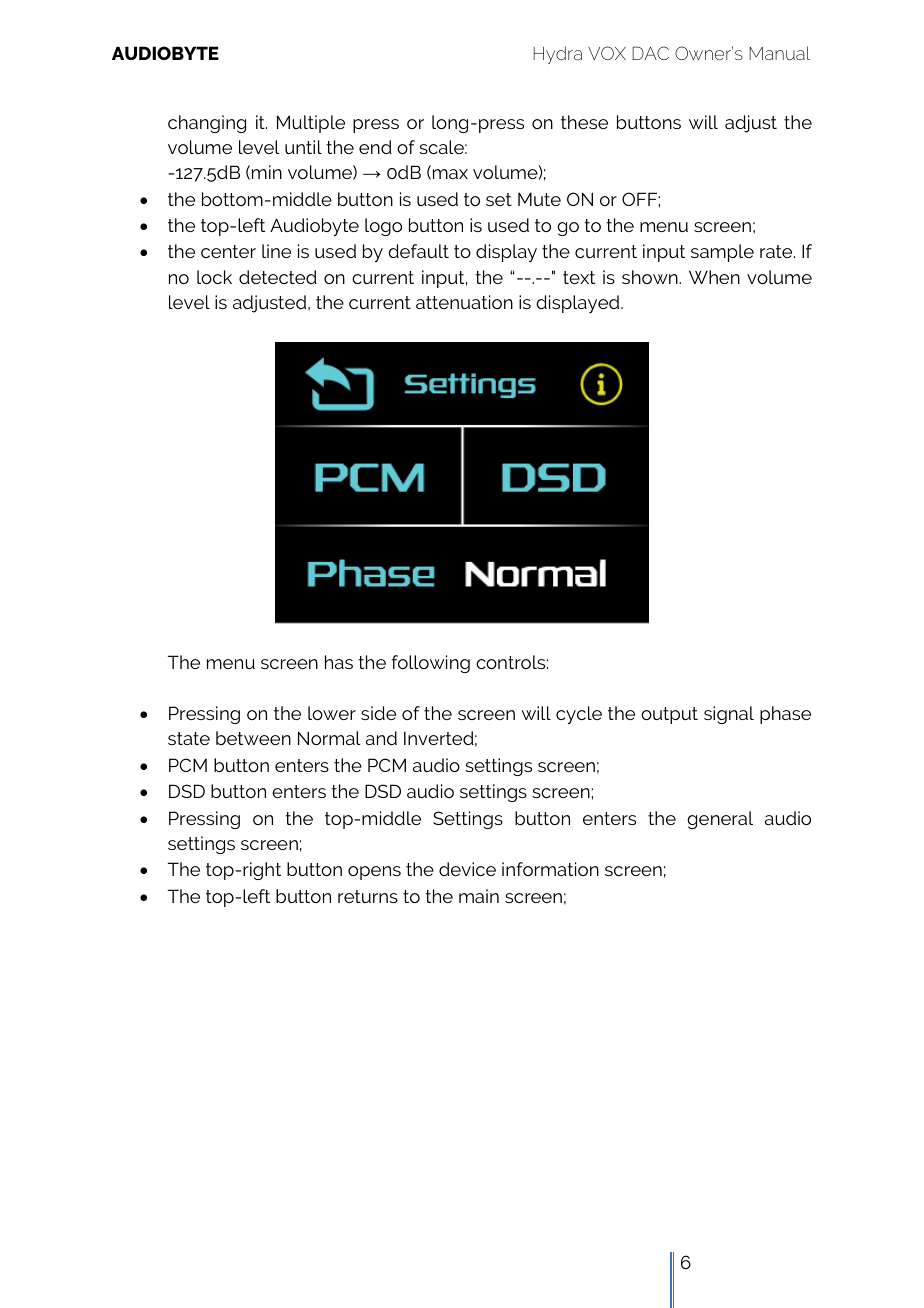  What do you see at coordinates (214, 277) in the document?
I see `lock` at bounding box center [214, 277].
